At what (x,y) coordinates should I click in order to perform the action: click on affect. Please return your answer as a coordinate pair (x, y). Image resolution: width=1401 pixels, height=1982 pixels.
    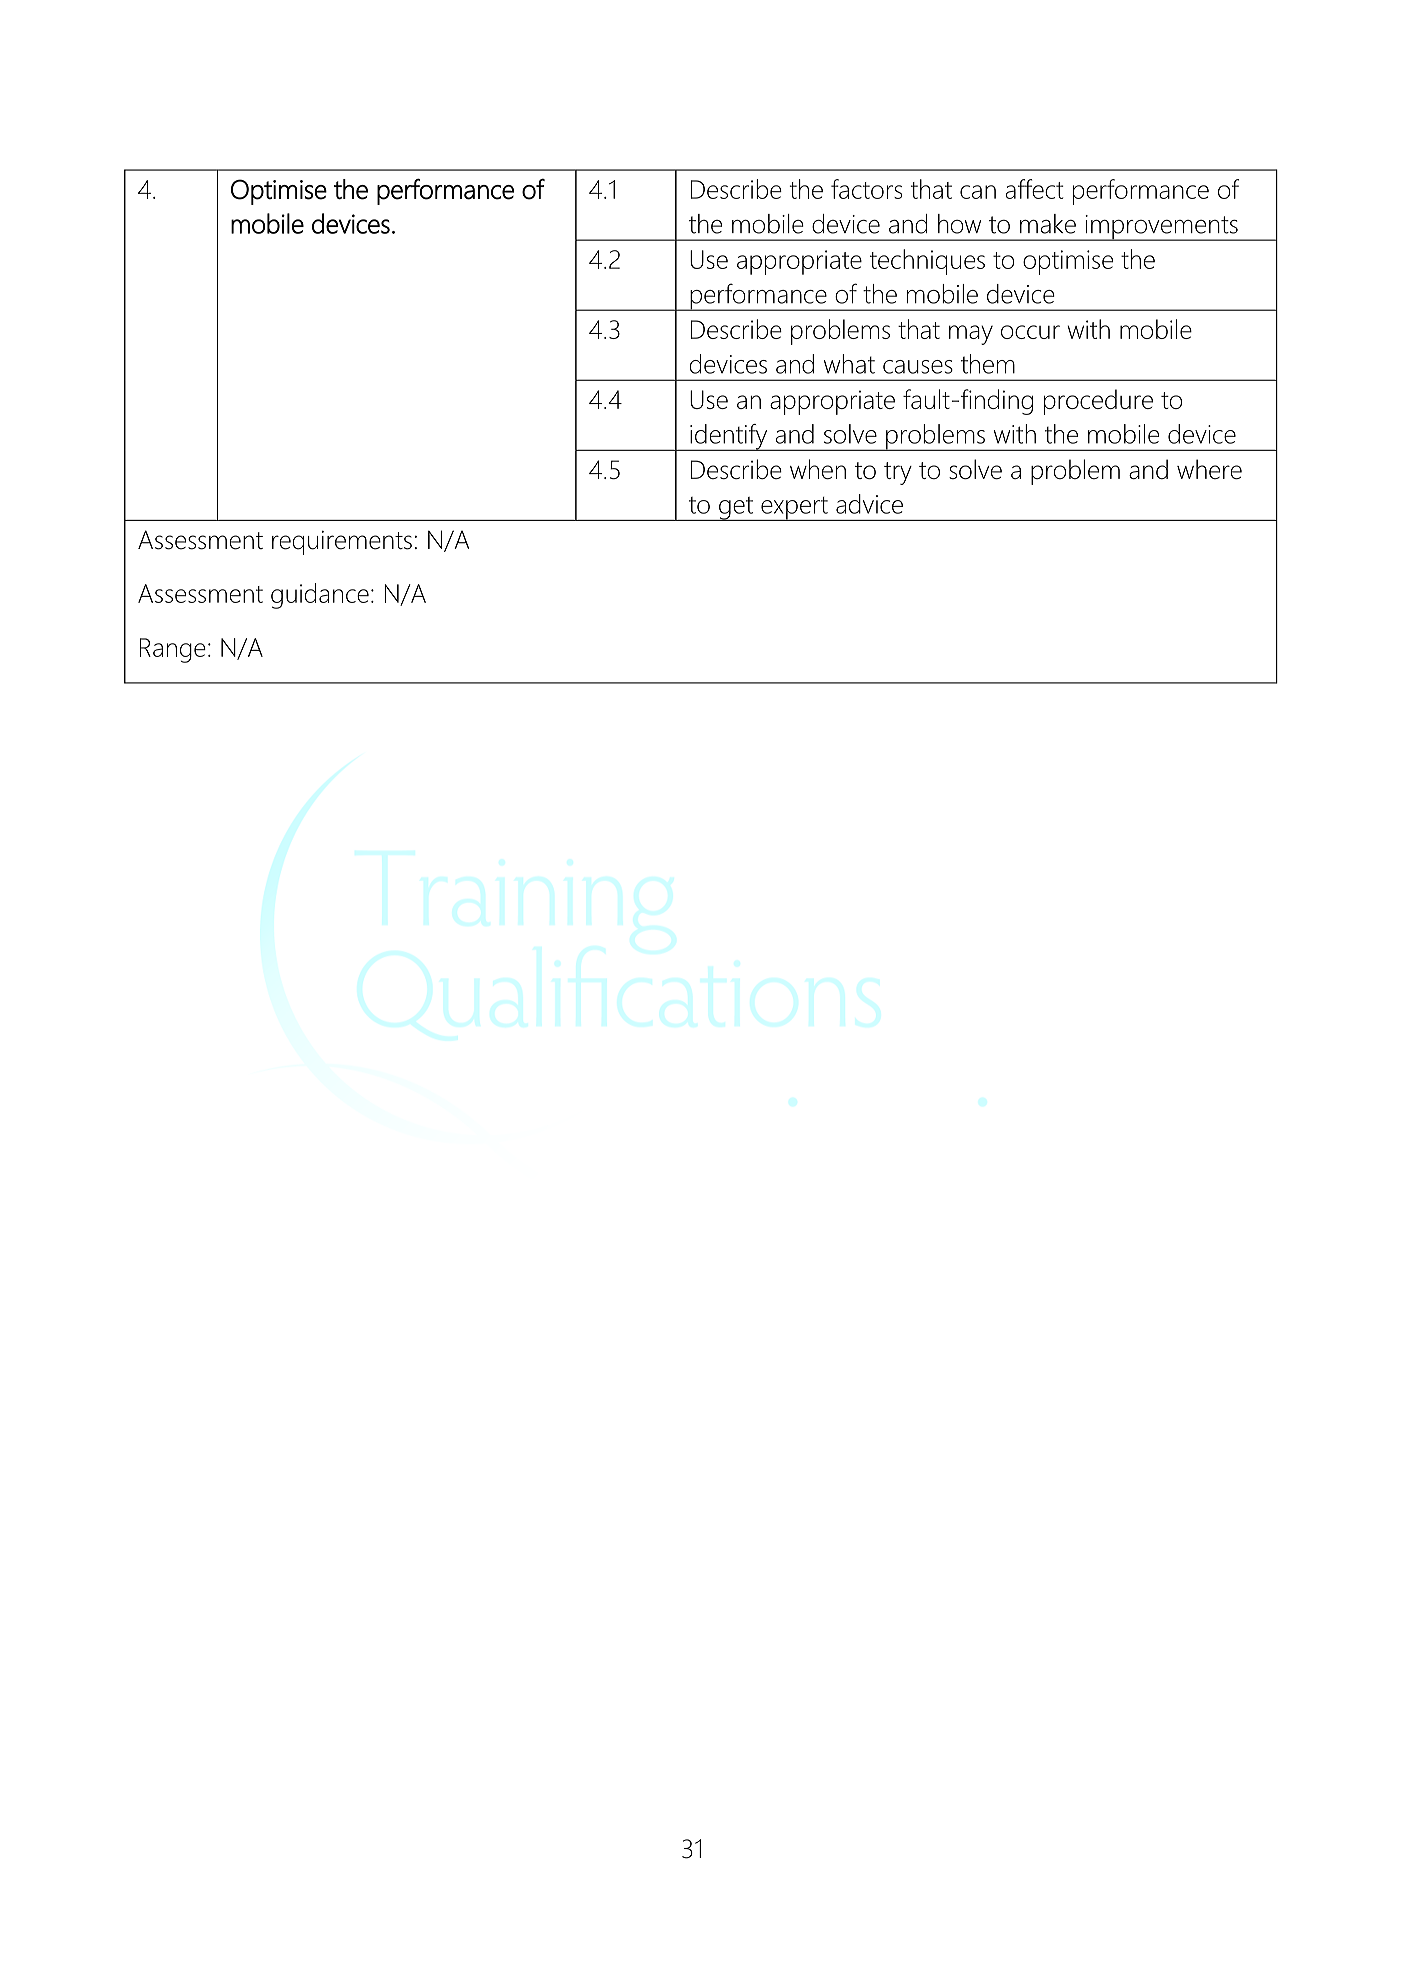
    Looking at the image, I should click on (1034, 189).
